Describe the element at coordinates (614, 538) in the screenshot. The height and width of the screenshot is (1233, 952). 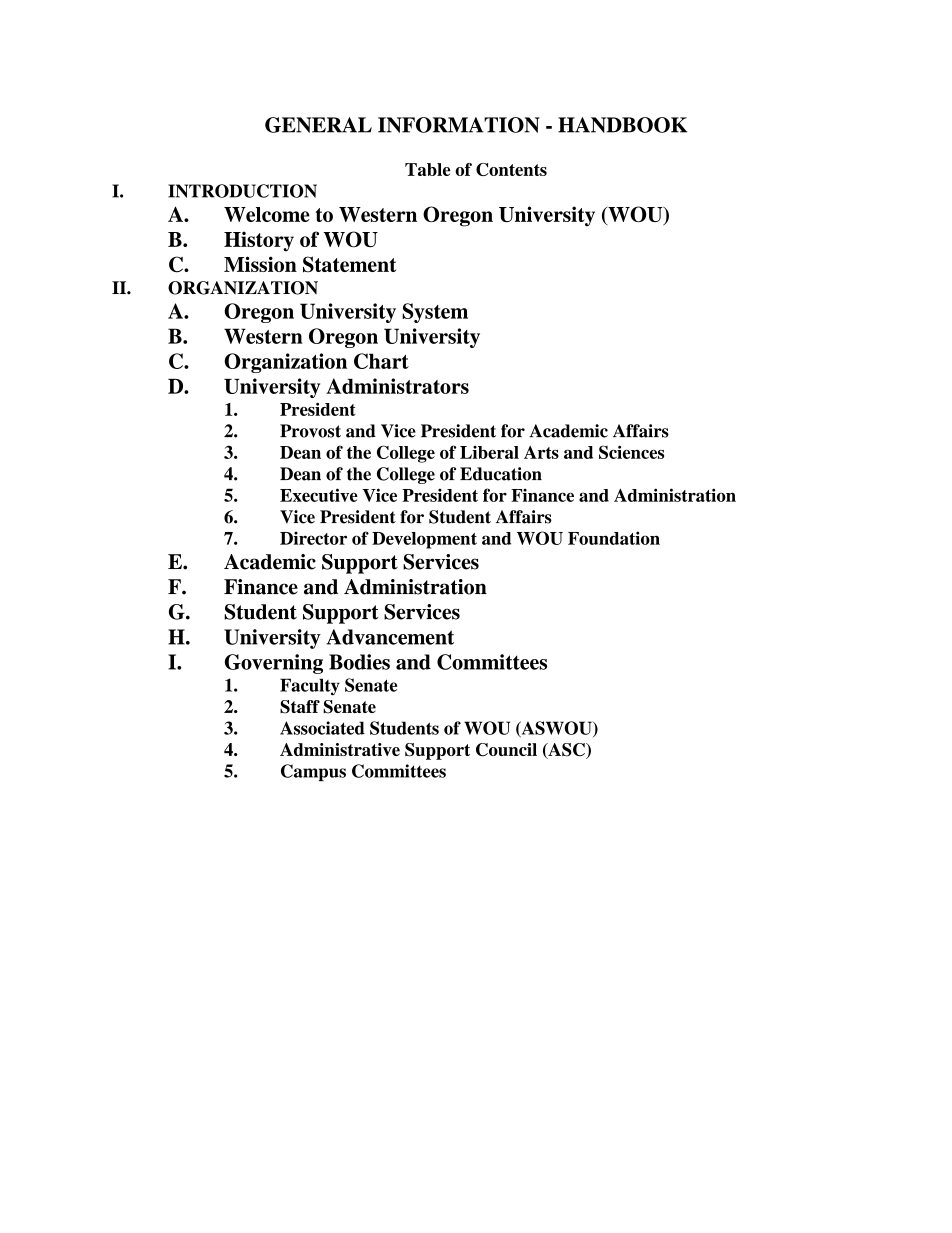
I see `Foundation` at that location.
